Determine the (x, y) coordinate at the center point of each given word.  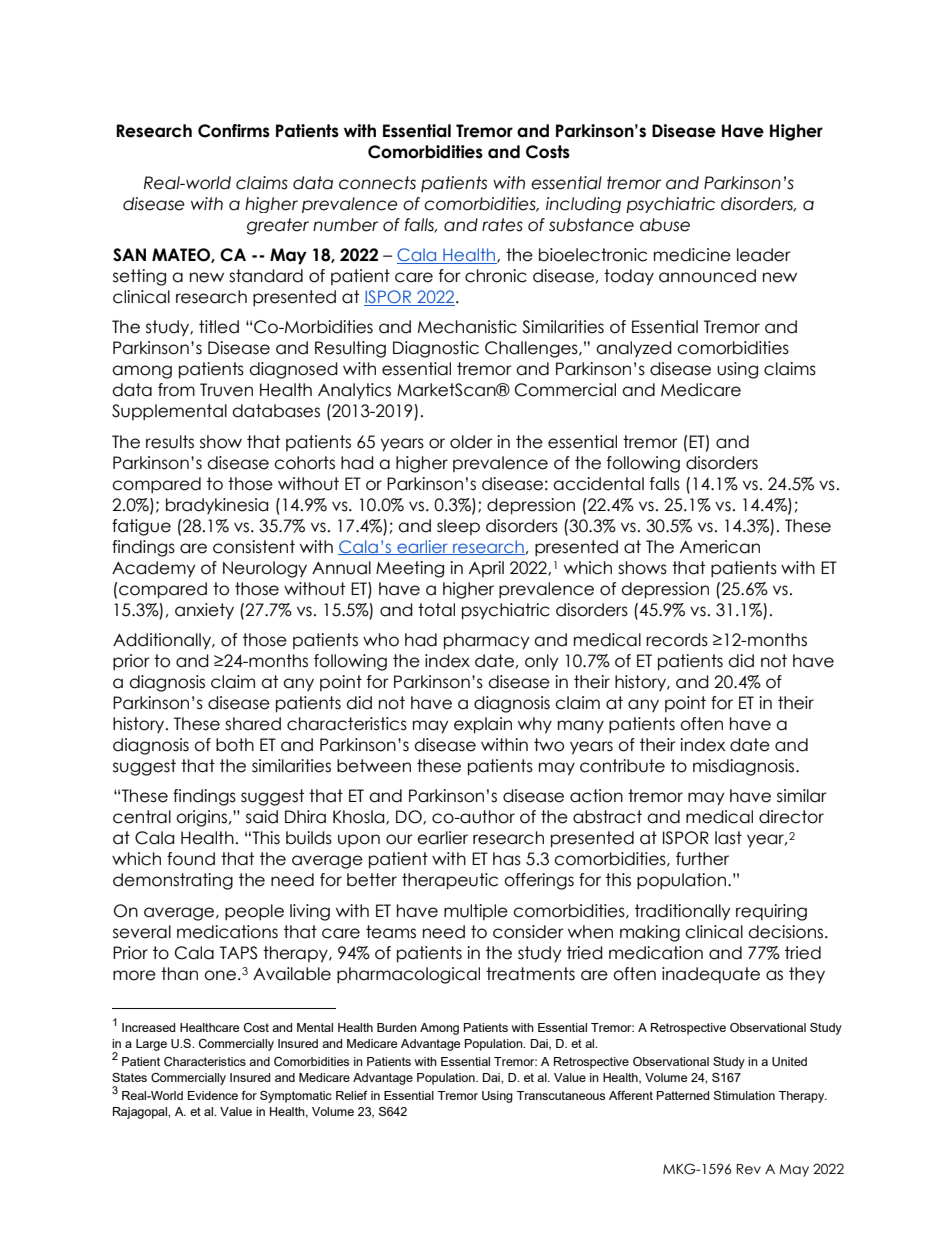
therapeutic (450, 881)
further (702, 859)
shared (253, 724)
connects (377, 183)
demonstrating (173, 881)
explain (483, 725)
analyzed (634, 349)
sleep (458, 527)
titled (219, 327)
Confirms (234, 131)
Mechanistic (467, 327)
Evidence (213, 1095)
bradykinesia (217, 506)
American (720, 547)
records (677, 640)
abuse (665, 225)
